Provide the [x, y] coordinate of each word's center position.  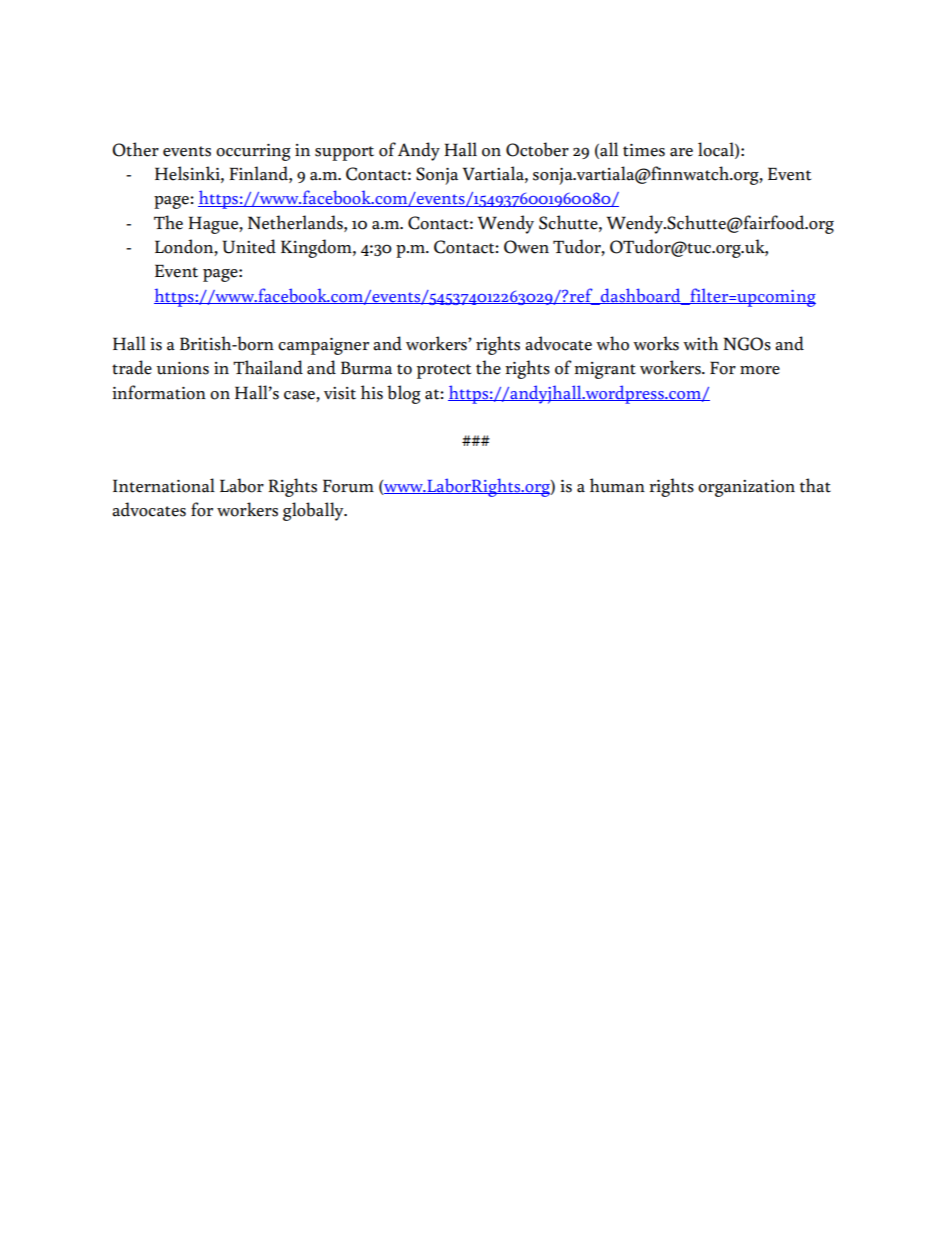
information [159, 392]
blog [404, 394]
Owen [526, 247]
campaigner [323, 346]
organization [746, 488]
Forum [348, 486]
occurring [253, 152]
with [700, 343]
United [249, 246]
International [164, 485]
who [612, 343]
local [717, 150]
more [760, 370]
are [681, 152]
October [537, 149]
